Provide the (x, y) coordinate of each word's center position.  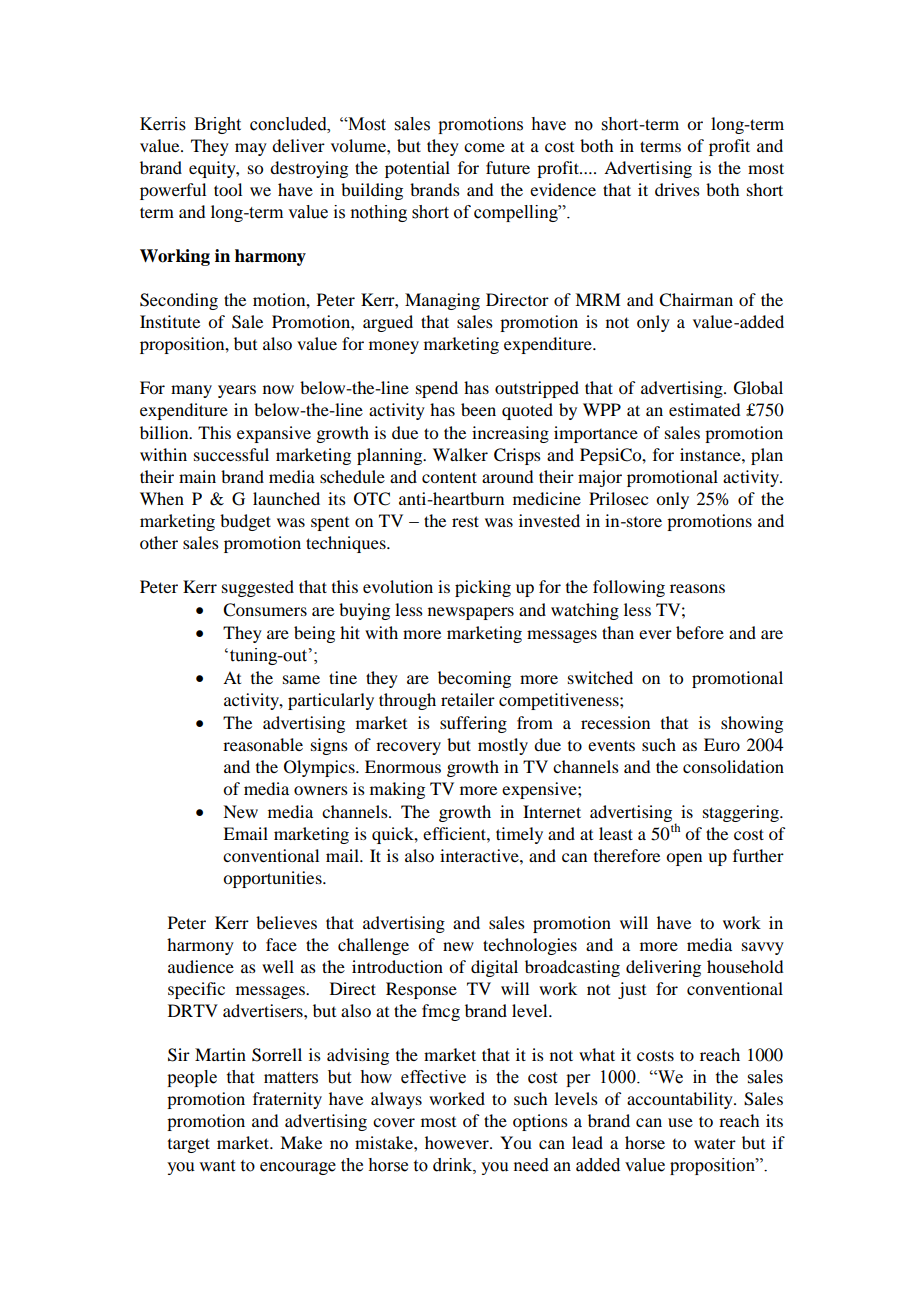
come (484, 147)
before (700, 632)
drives (677, 189)
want (217, 1166)
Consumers (265, 610)
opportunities (273, 879)
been (478, 409)
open (684, 859)
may (251, 149)
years (237, 391)
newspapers (471, 613)
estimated (704, 409)
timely (519, 835)
